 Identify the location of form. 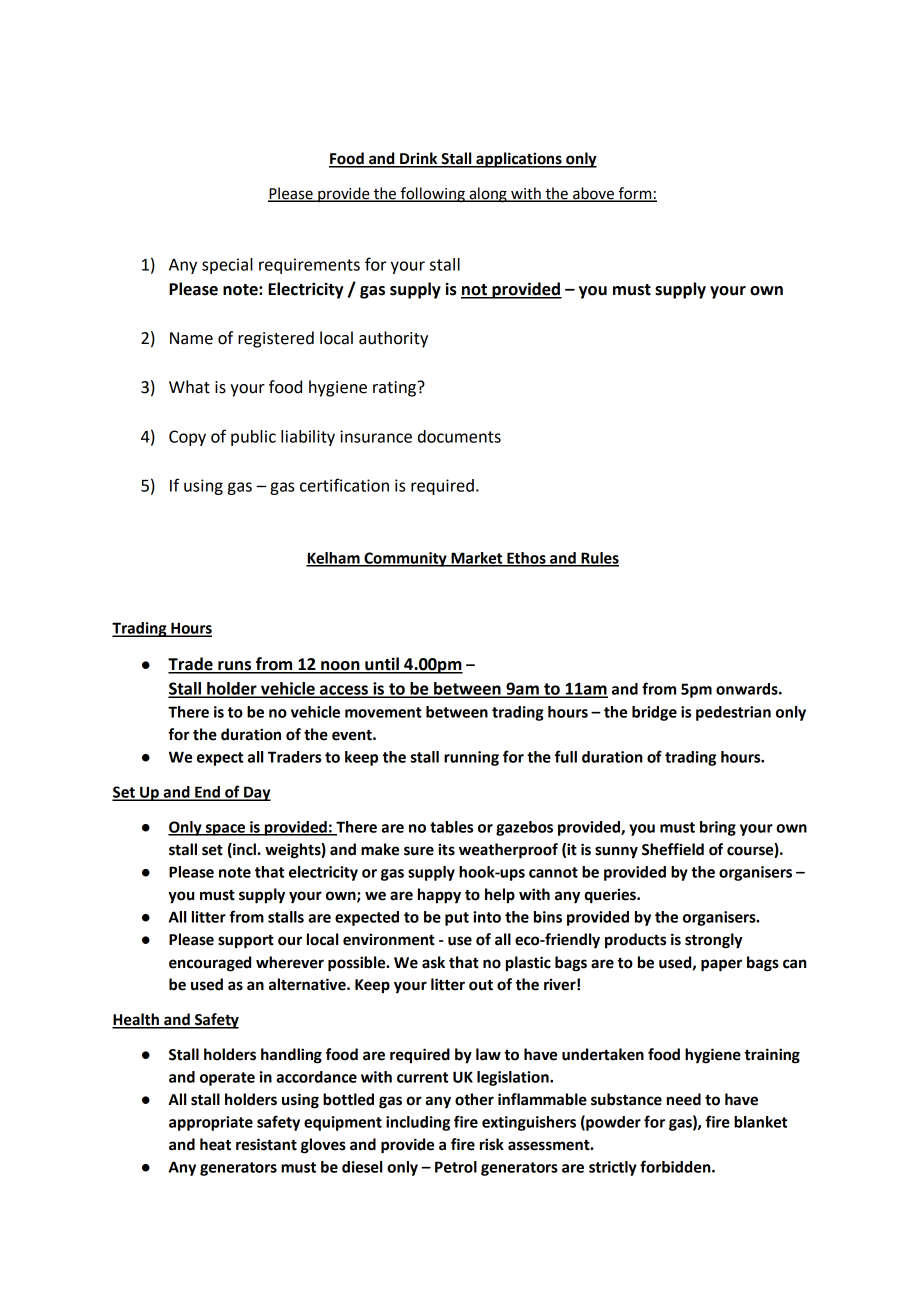
(635, 194).
